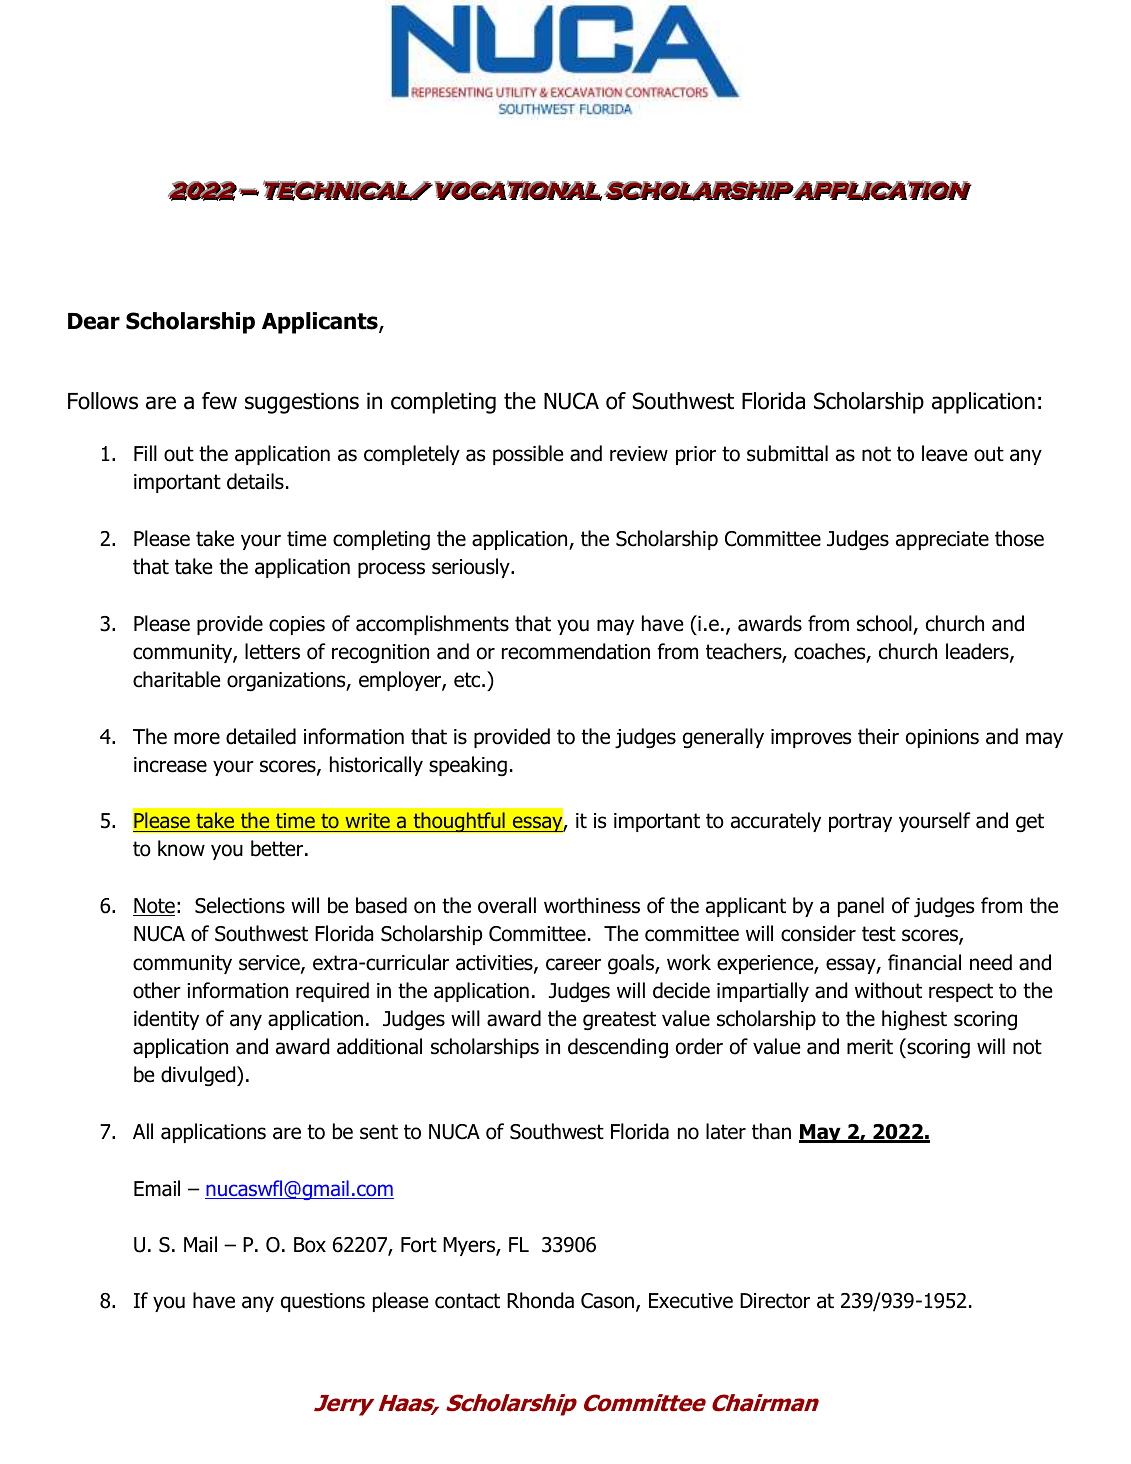 Image resolution: width=1131 pixels, height=1464 pixels. What do you see at coordinates (944, 453) in the page?
I see `leave` at bounding box center [944, 453].
